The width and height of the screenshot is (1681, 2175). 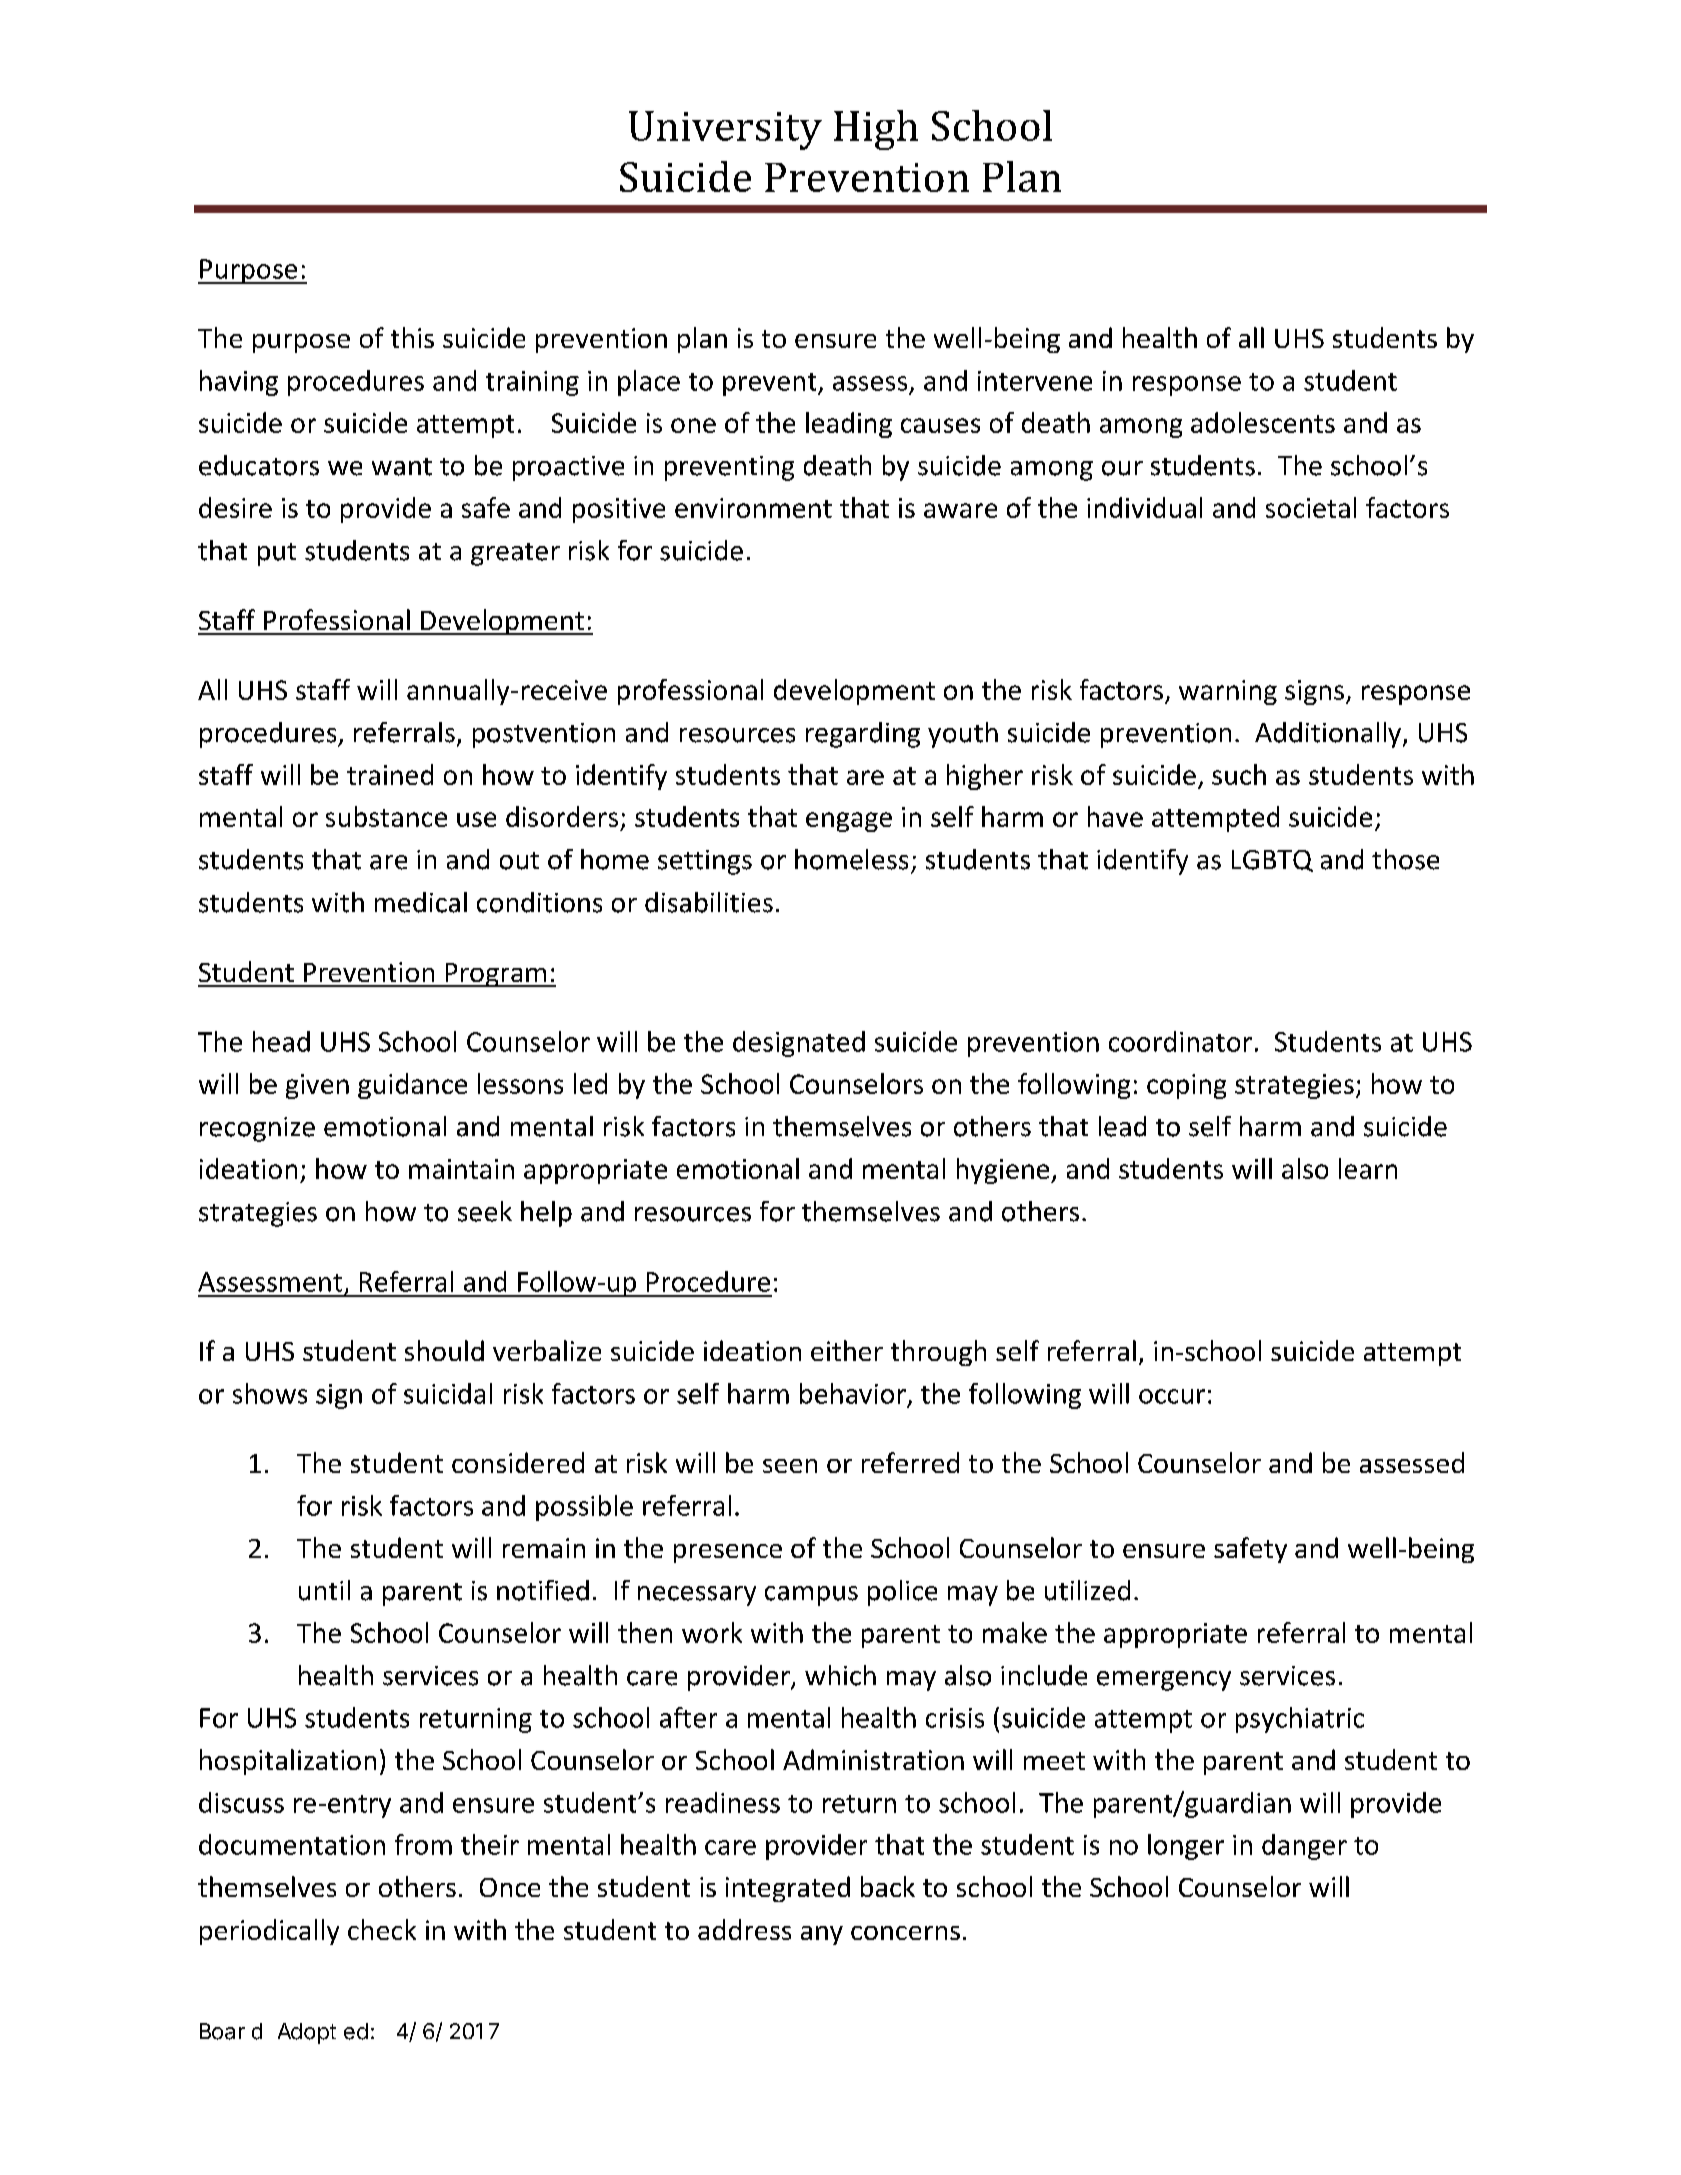 What do you see at coordinates (1228, 692) in the screenshot?
I see `warning` at bounding box center [1228, 692].
